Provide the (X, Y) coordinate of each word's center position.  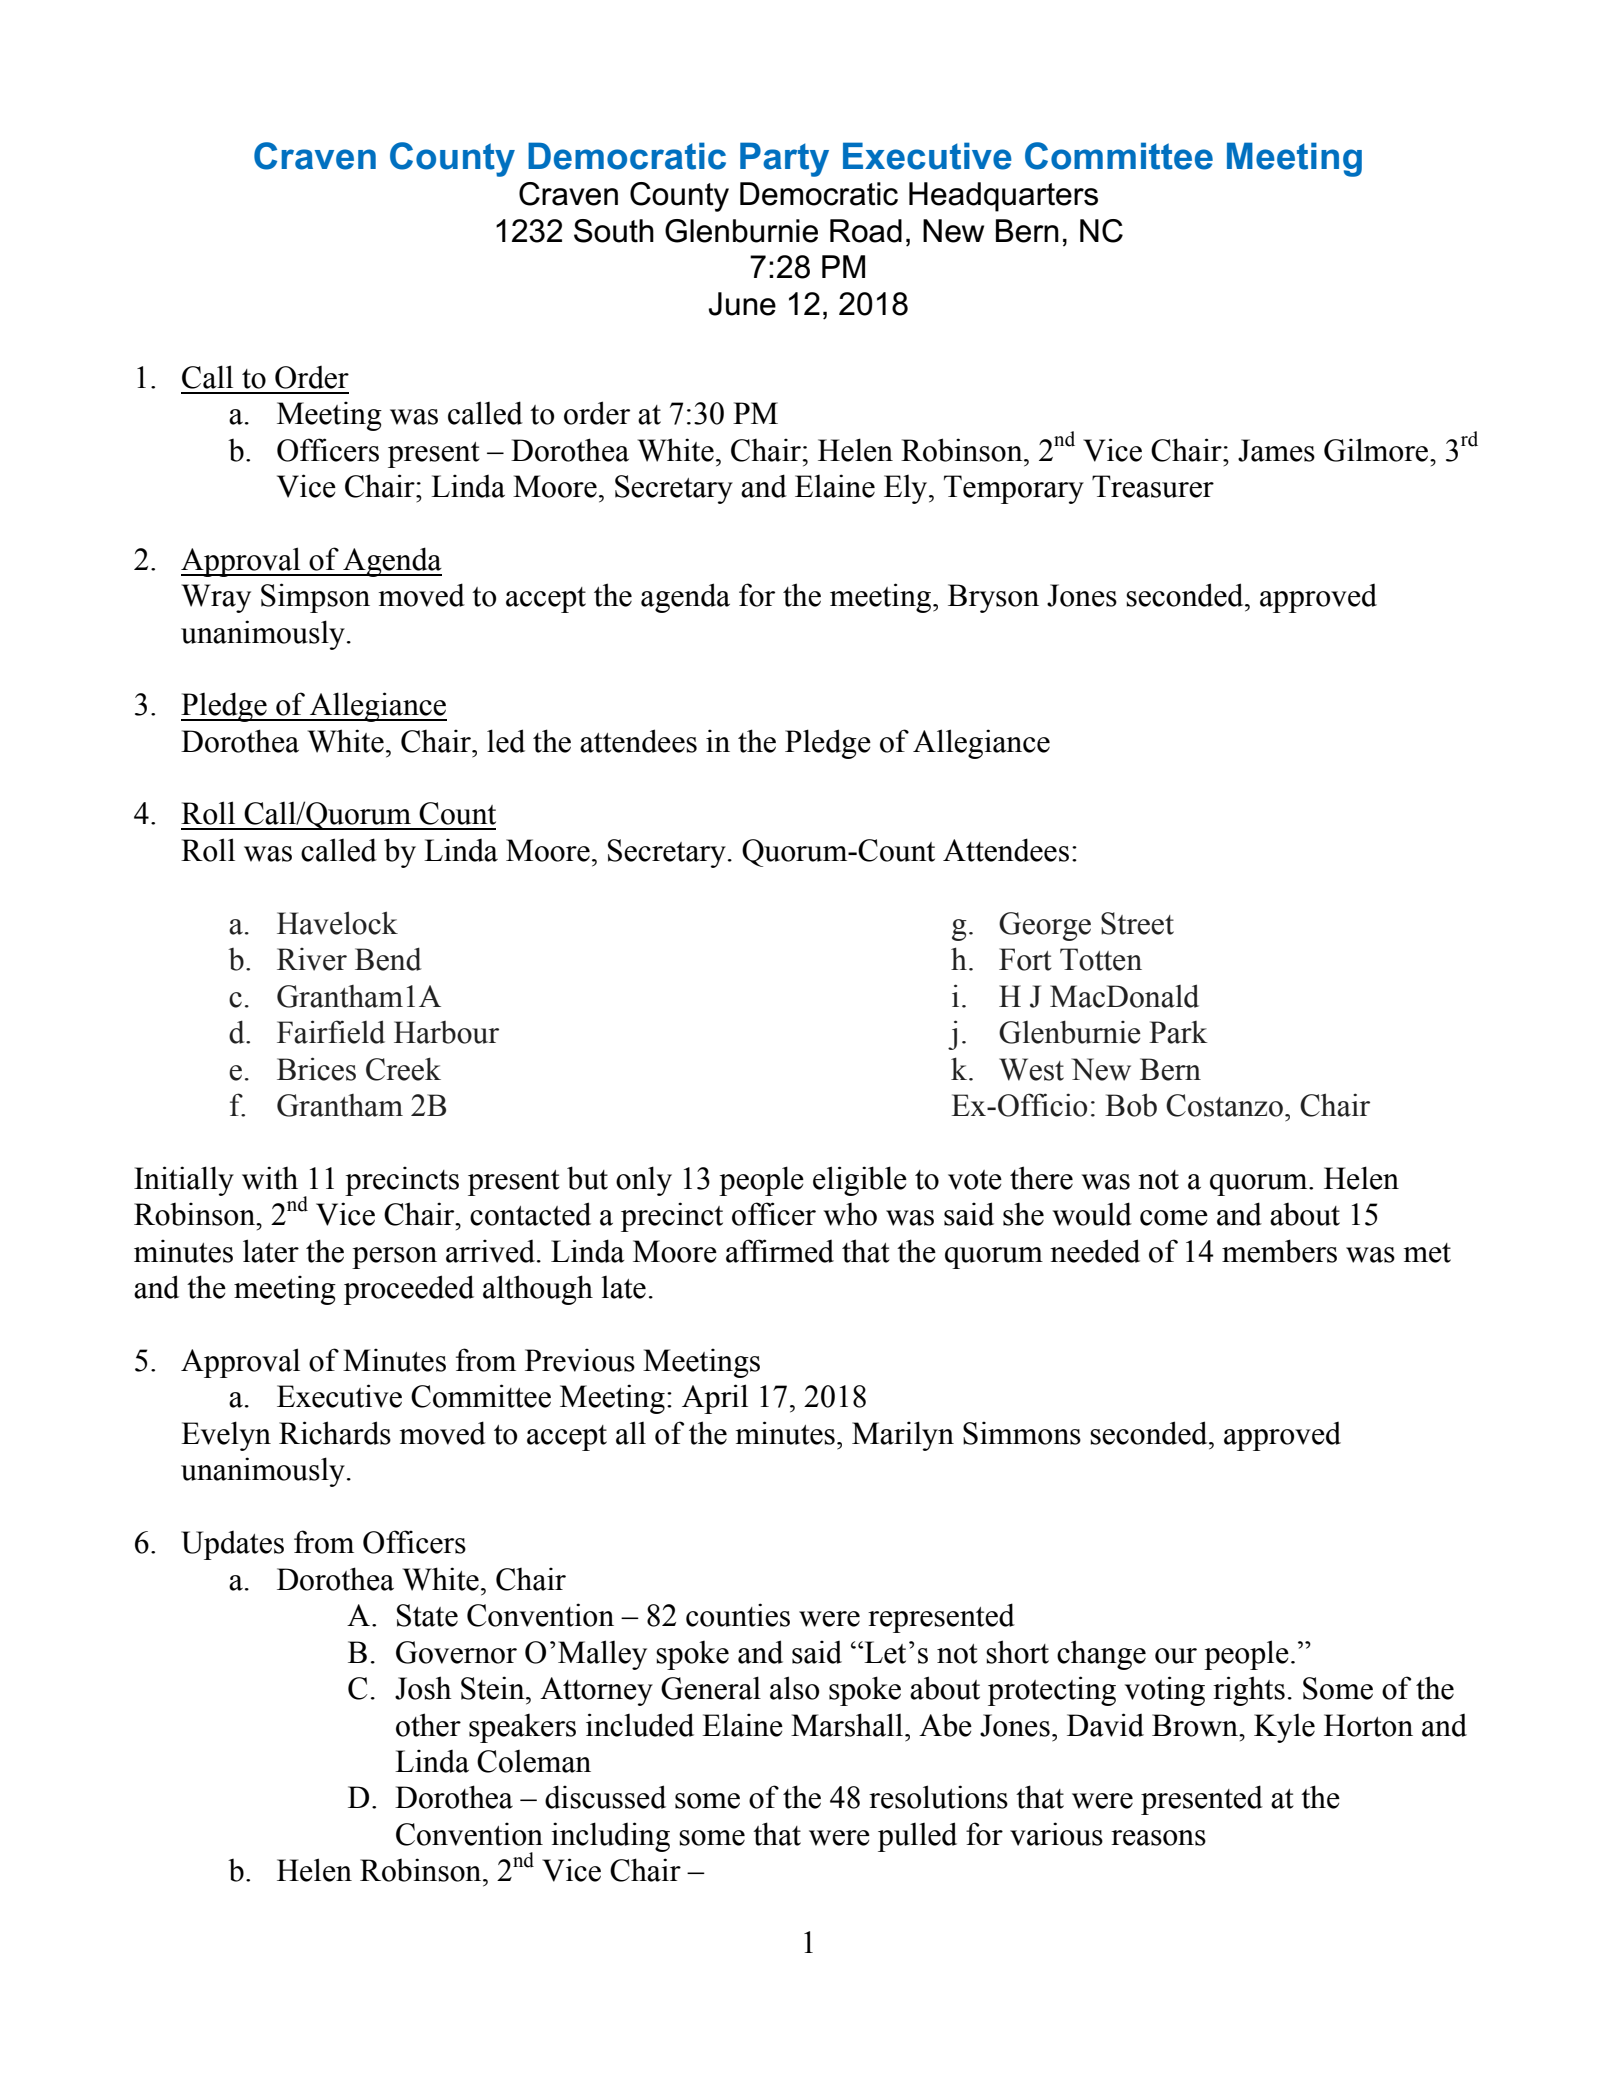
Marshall (848, 1725)
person (394, 1258)
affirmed (780, 1251)
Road (866, 231)
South (614, 231)
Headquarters (1003, 197)
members (1279, 1251)
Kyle (1284, 1728)
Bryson (993, 598)
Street (1137, 923)
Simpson (315, 598)
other (428, 1725)
